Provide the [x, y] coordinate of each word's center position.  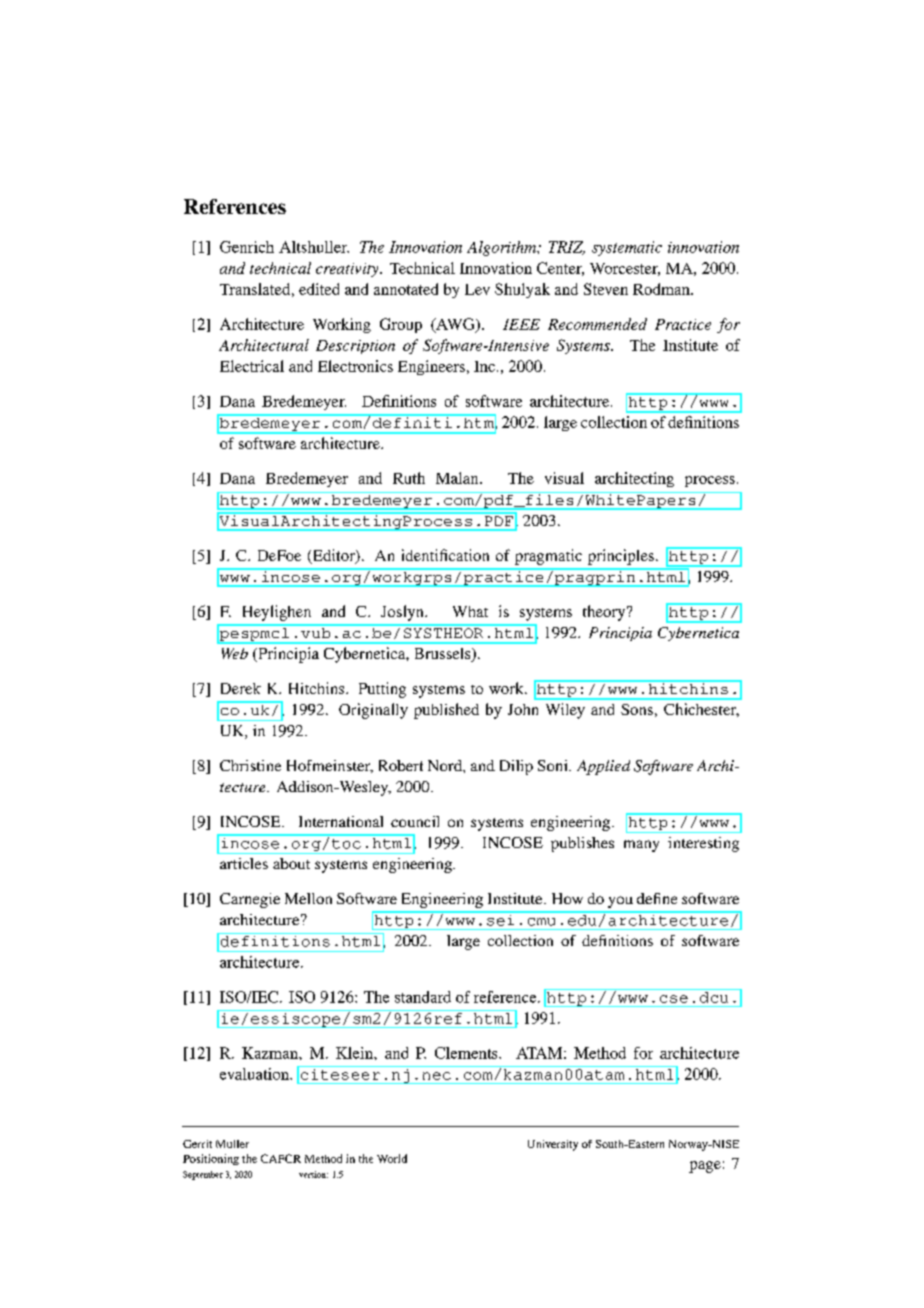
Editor [333, 556]
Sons [637, 709]
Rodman [662, 289]
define [657, 898]
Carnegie [250, 900]
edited [319, 289]
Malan [458, 478]
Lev [477, 289]
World [392, 1158]
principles [621, 557]
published [446, 711]
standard [423, 997]
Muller [232, 1144]
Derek [241, 688]
